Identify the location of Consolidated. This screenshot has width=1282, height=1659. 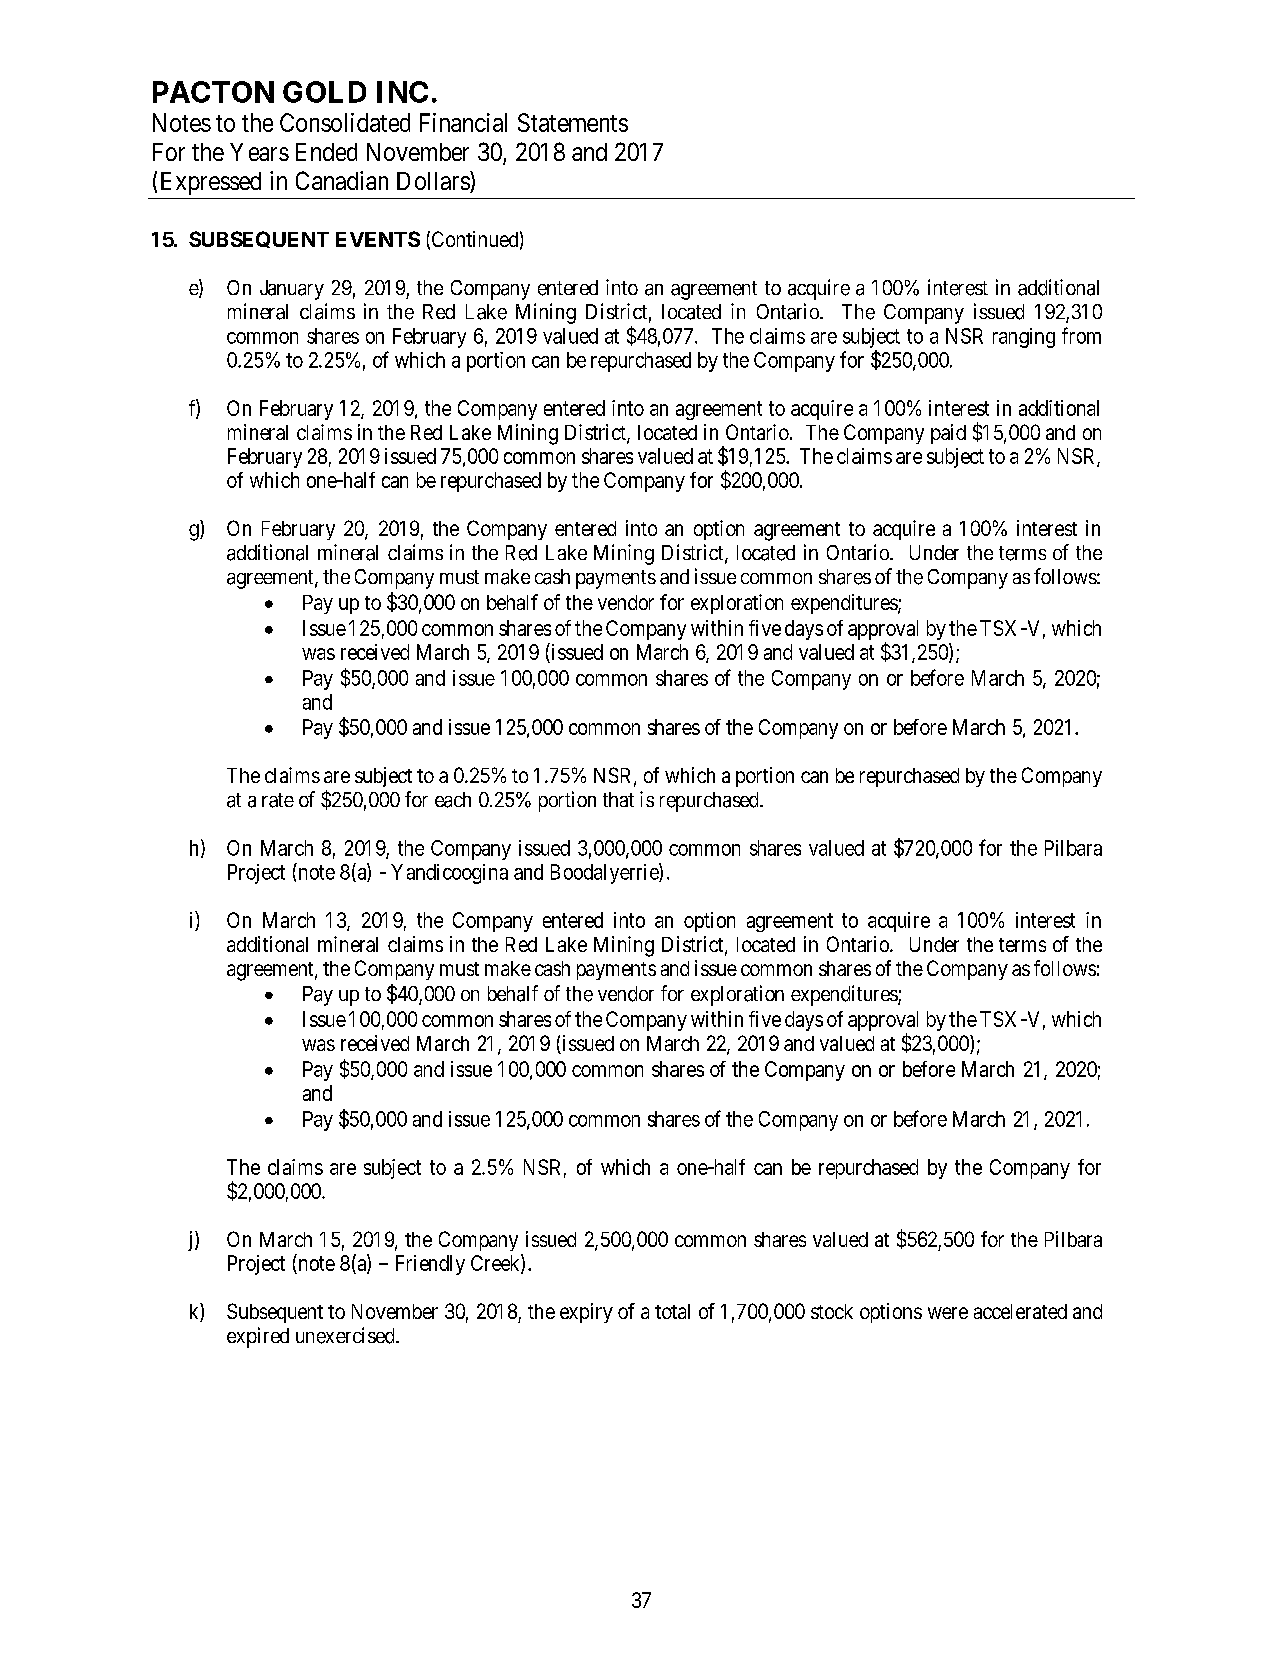
(345, 122).
